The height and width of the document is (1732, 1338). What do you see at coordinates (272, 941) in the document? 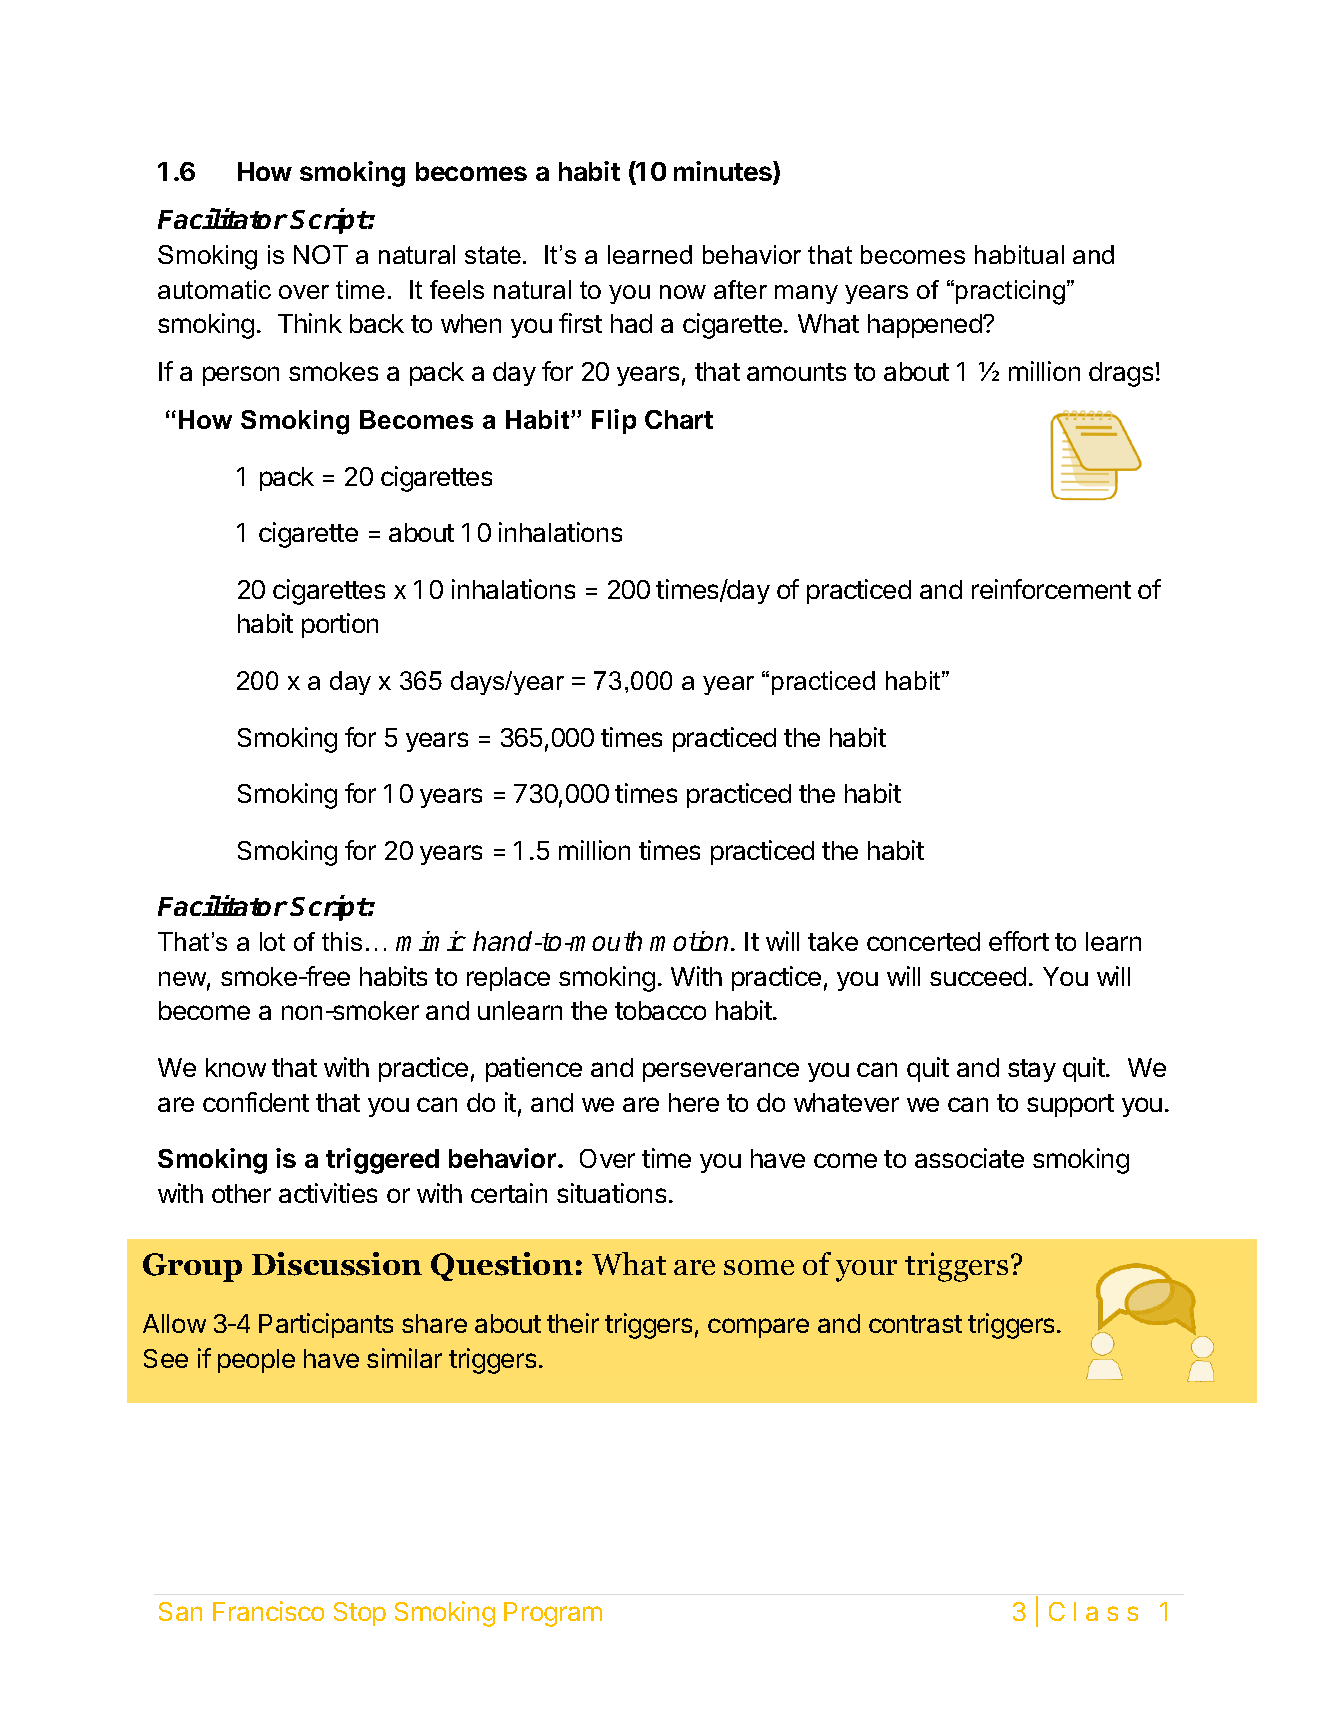
I see `lot` at bounding box center [272, 941].
